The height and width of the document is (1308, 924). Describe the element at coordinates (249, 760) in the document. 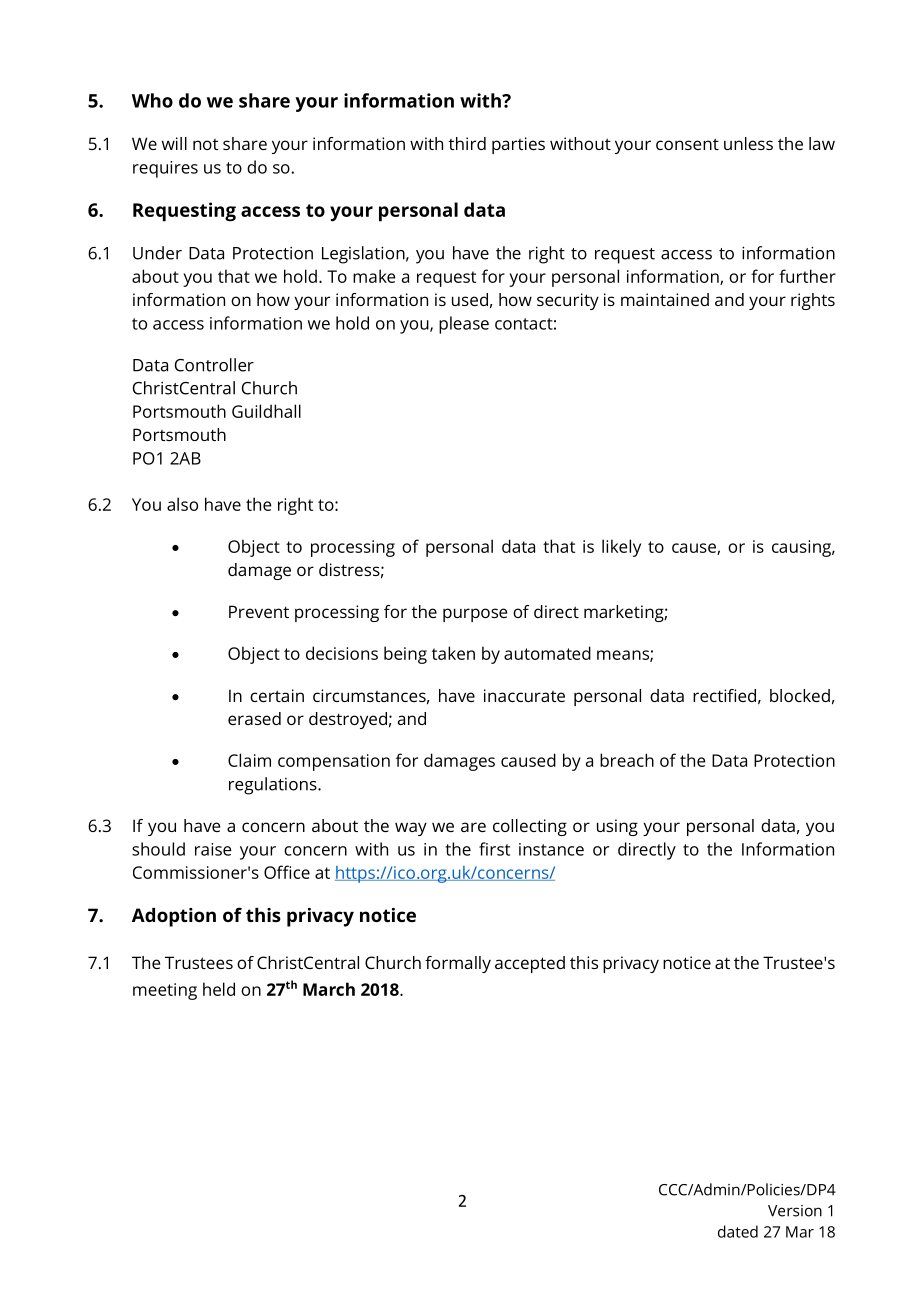

I see `Claim` at that location.
